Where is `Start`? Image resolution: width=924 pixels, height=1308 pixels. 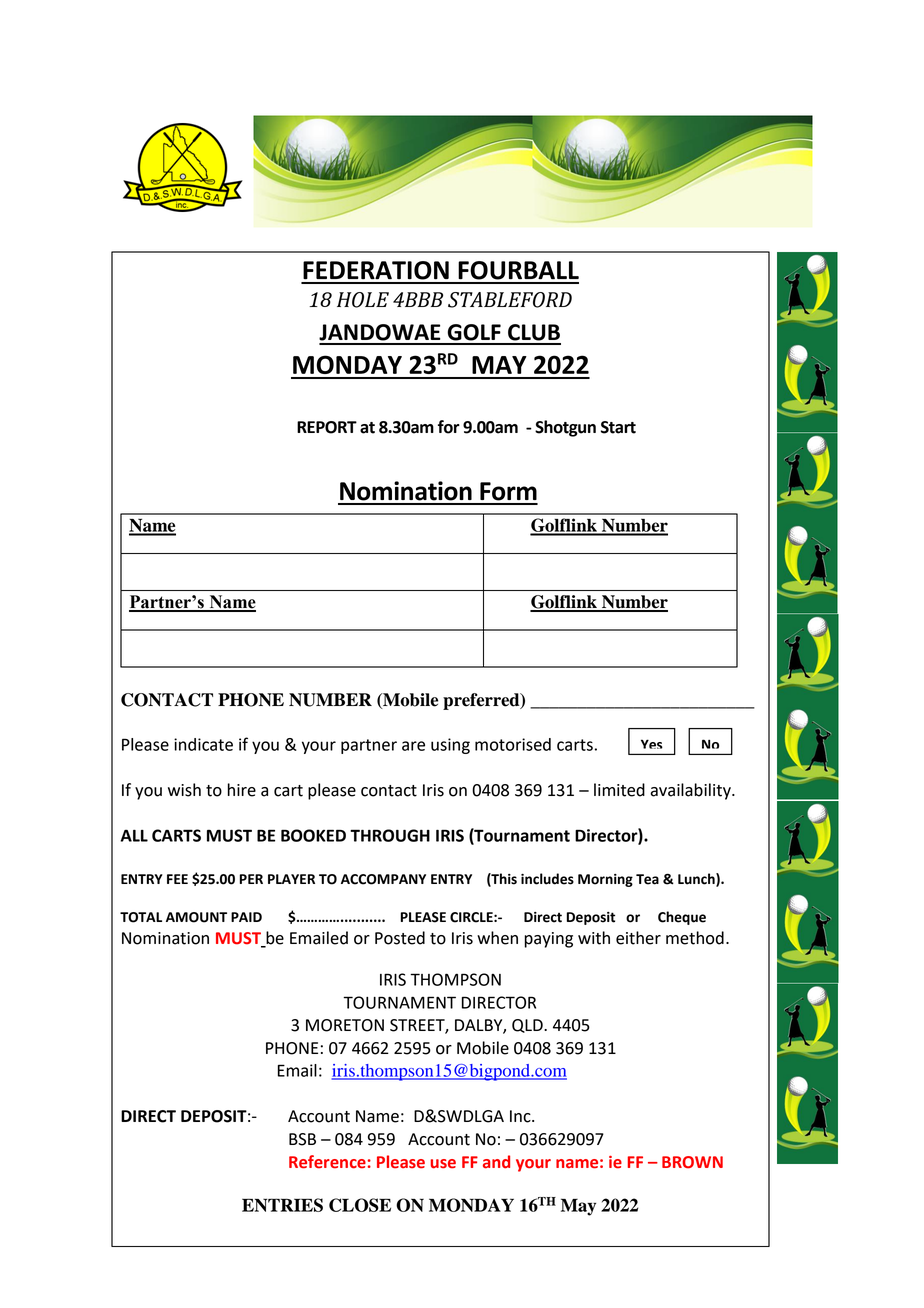
Start is located at coordinates (618, 427).
